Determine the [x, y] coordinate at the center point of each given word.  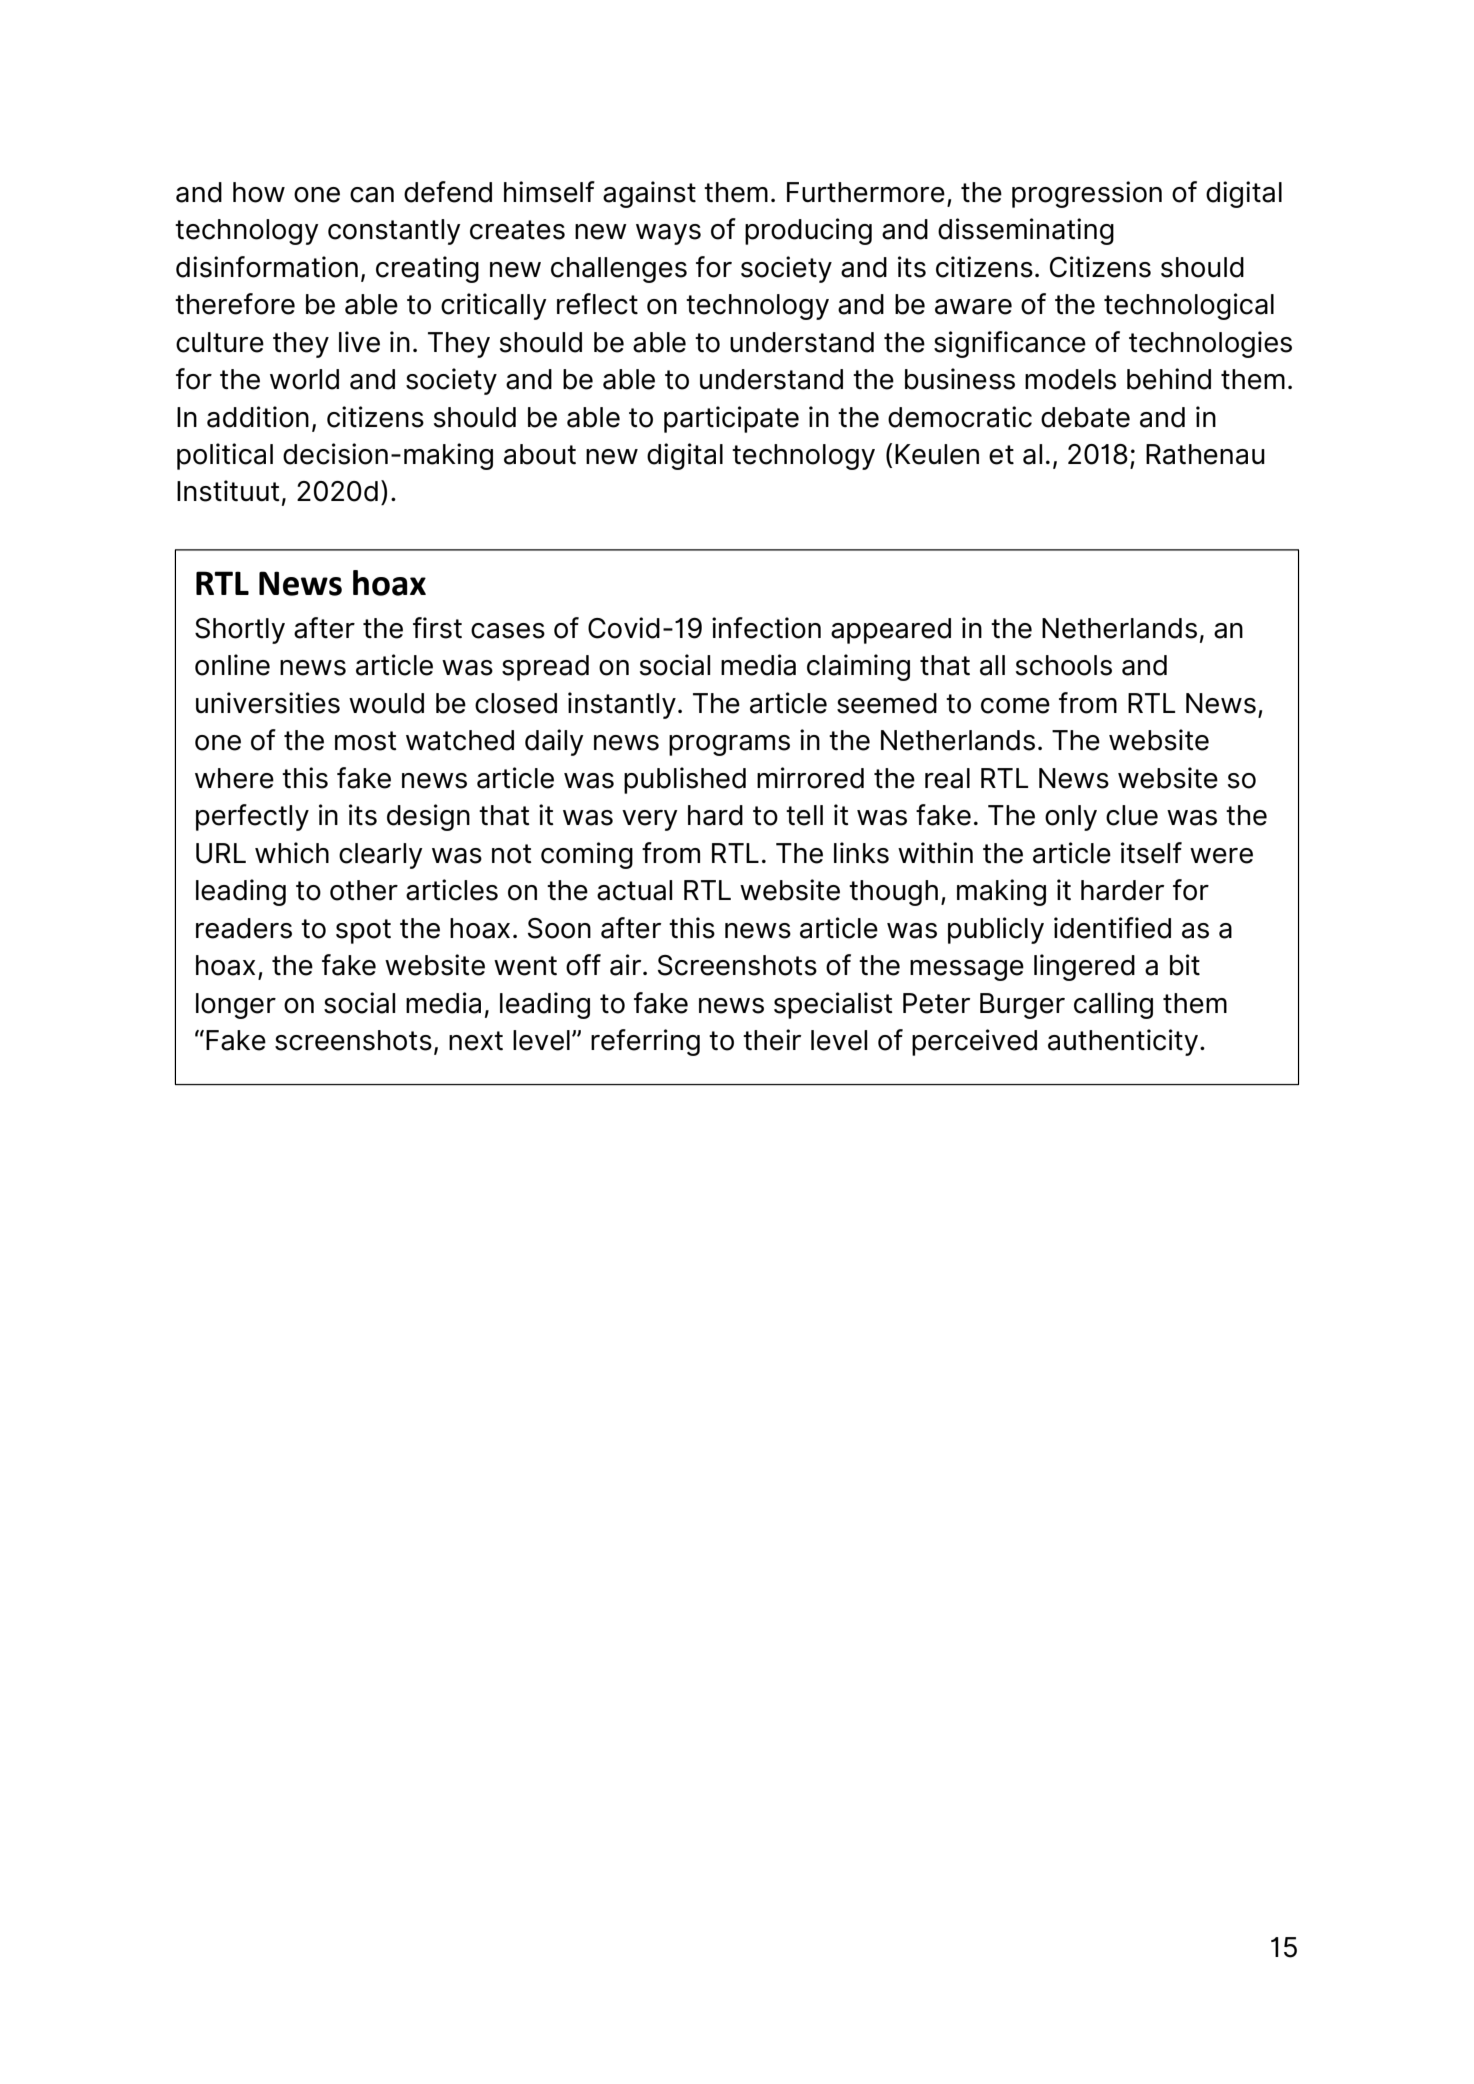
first [437, 628]
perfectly [252, 817]
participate [731, 419]
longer [236, 1006]
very [650, 820]
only [1071, 818]
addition [258, 417]
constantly [394, 232]
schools [1064, 665]
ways [668, 234]
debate [1085, 417]
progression [1087, 194]
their [772, 1040]
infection [766, 628]
